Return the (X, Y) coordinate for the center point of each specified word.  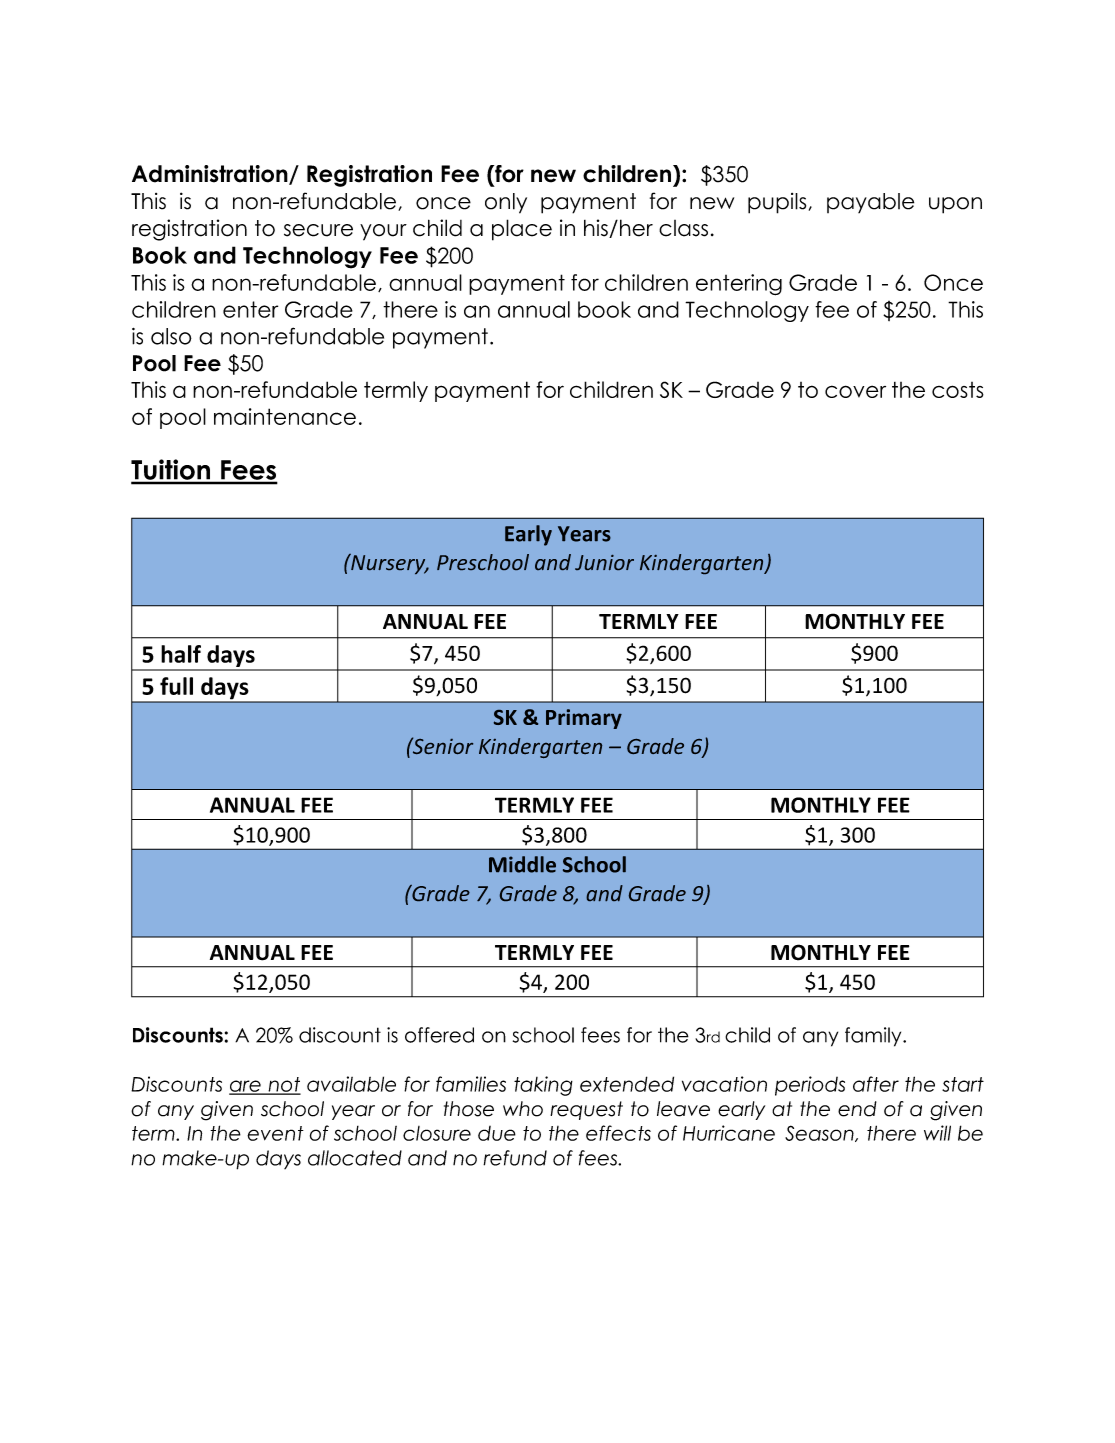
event (275, 1133)
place (522, 230)
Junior (604, 562)
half (181, 654)
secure (318, 230)
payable (870, 203)
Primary (584, 719)
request (586, 1110)
